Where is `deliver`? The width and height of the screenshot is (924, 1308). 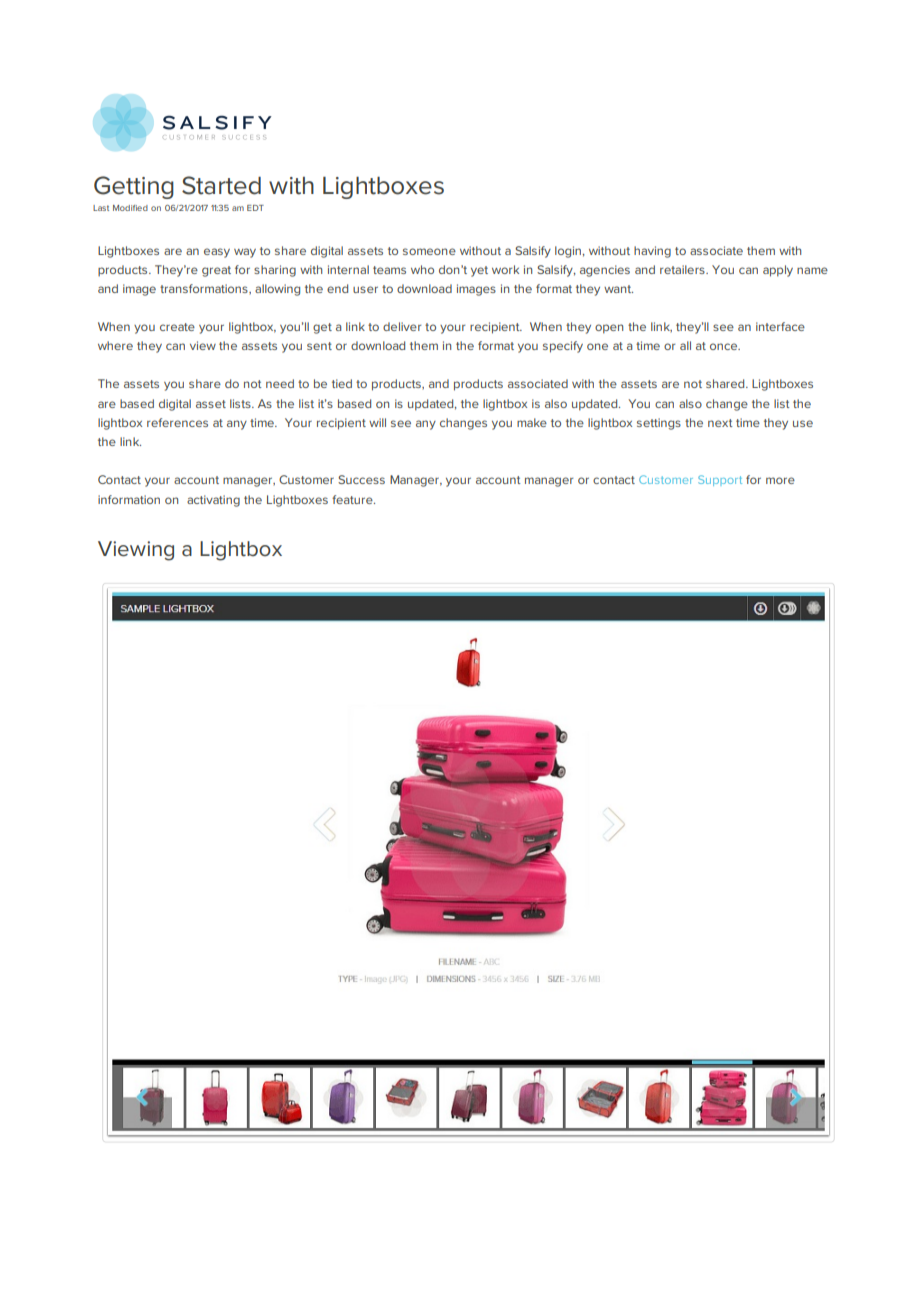 deliver is located at coordinates (402, 326).
